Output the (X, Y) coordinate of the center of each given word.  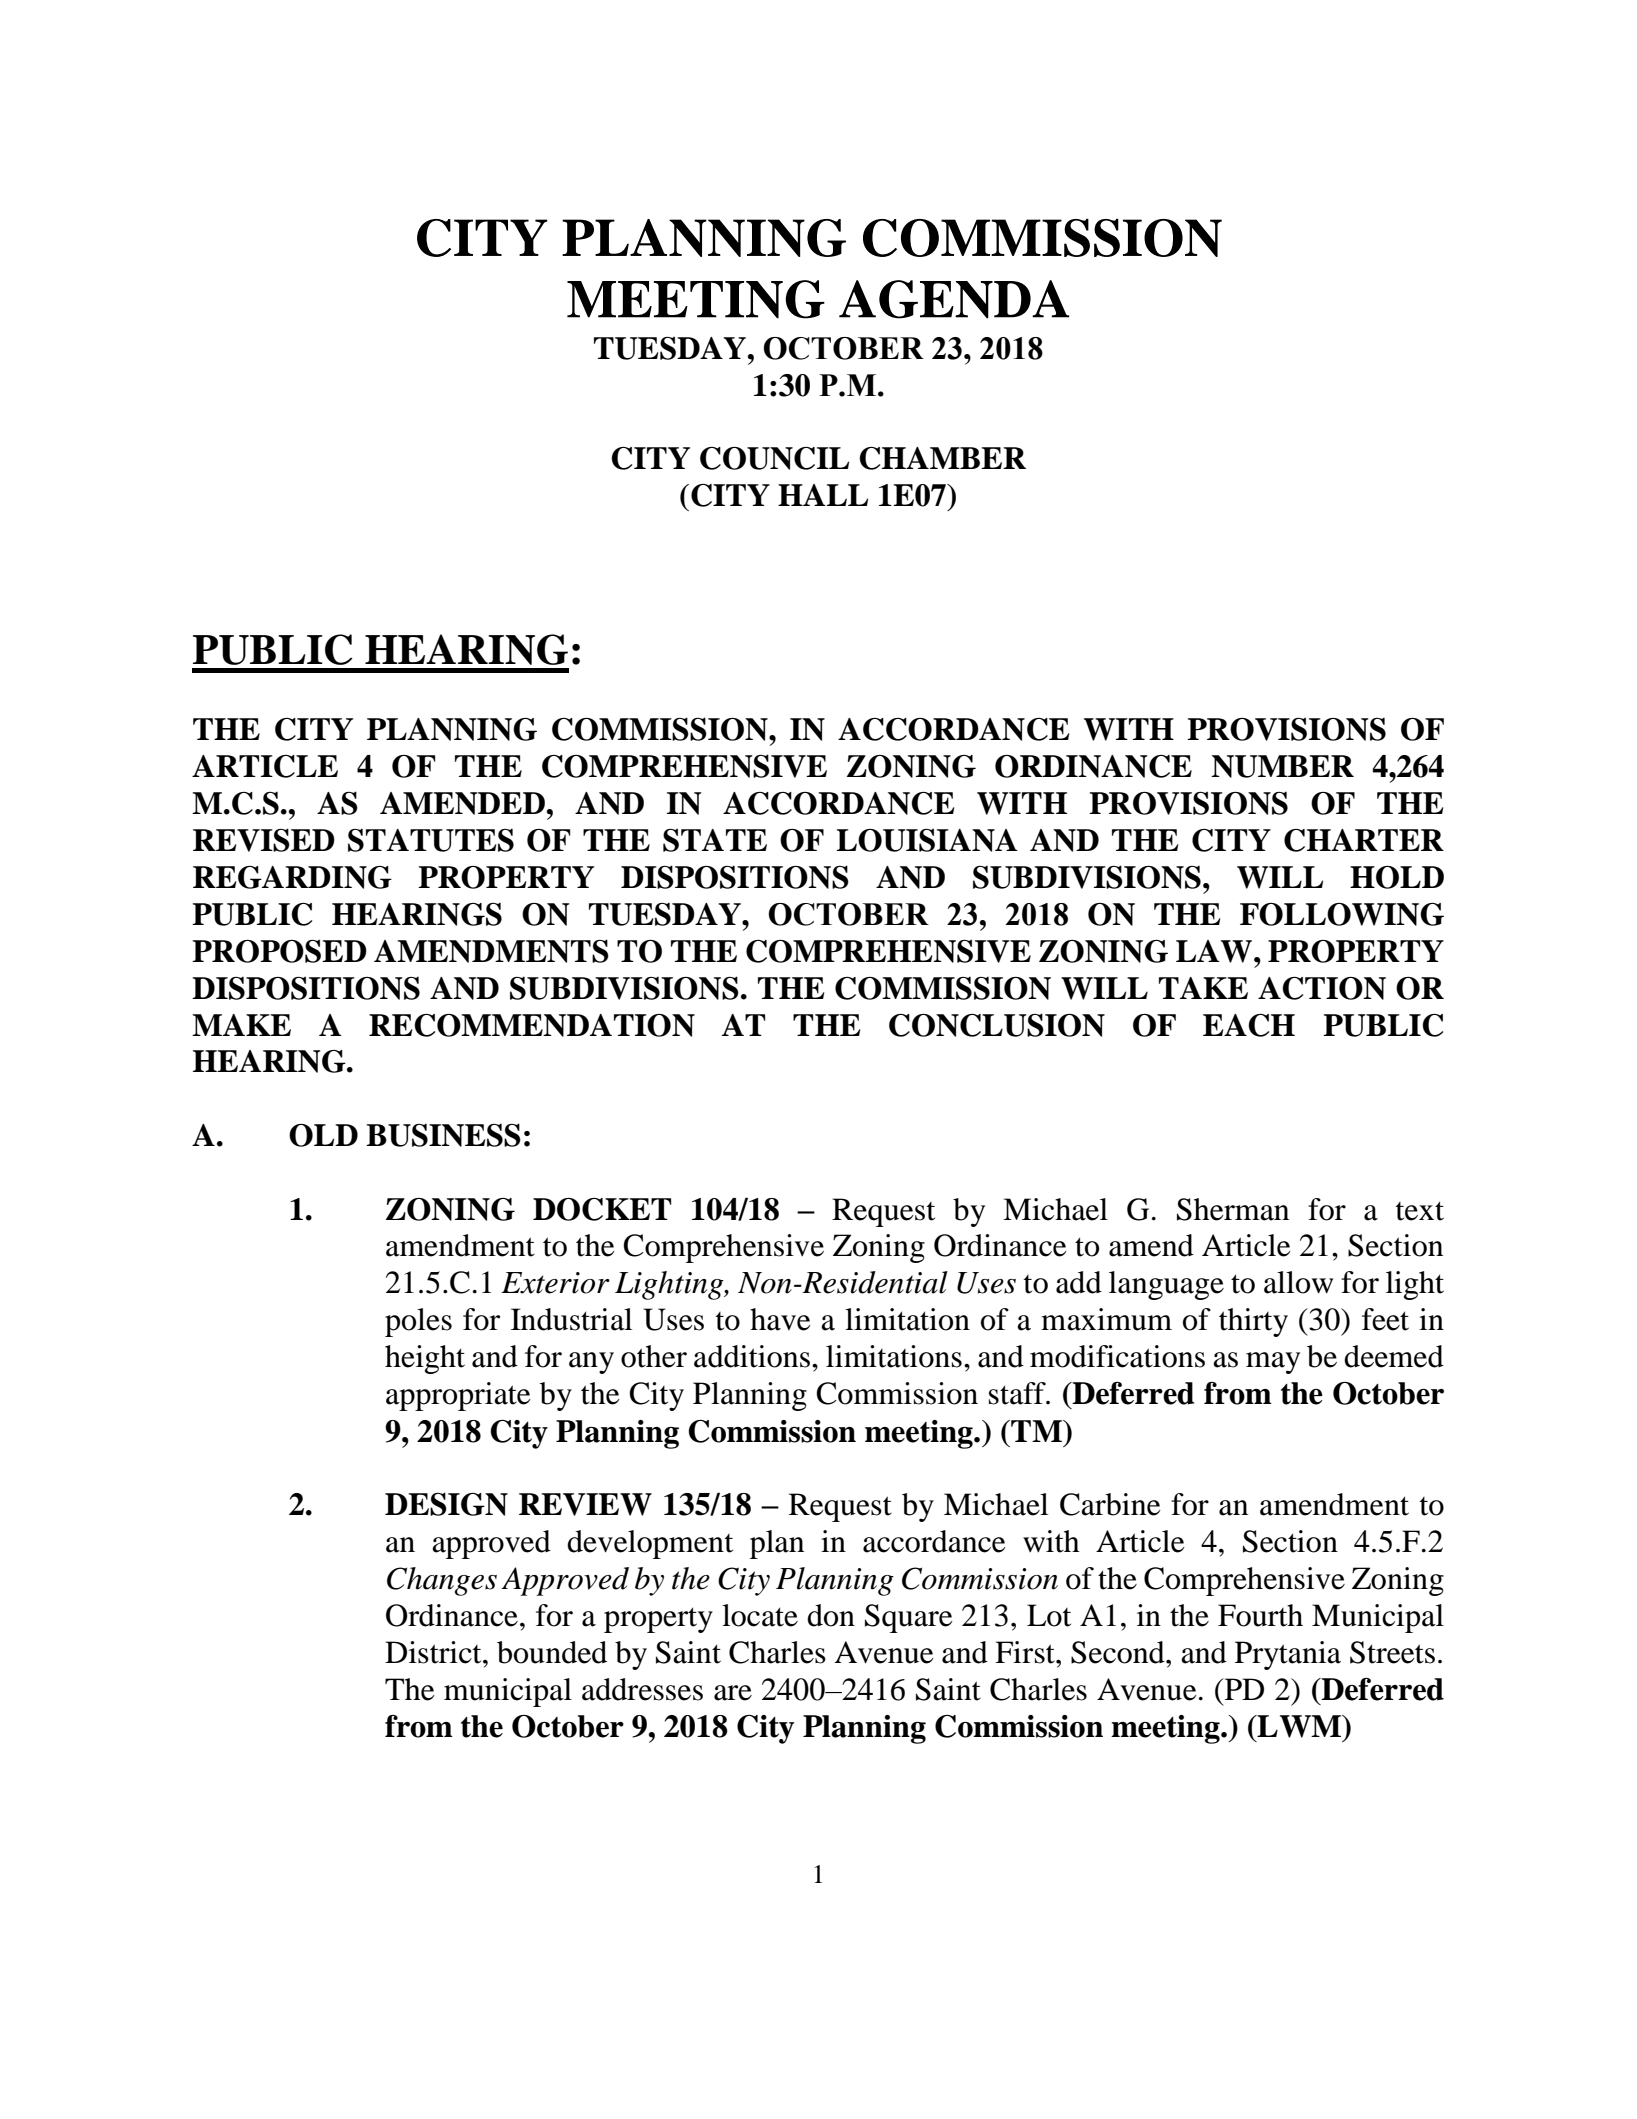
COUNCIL (774, 458)
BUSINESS (443, 1135)
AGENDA (954, 299)
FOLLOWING (1342, 914)
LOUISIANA (927, 840)
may (1273, 1363)
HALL (823, 495)
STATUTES (431, 840)
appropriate (458, 1396)
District (434, 1652)
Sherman (1233, 1209)
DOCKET (602, 1209)
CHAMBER (942, 458)
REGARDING (292, 877)
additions (752, 1356)
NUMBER (1282, 766)
